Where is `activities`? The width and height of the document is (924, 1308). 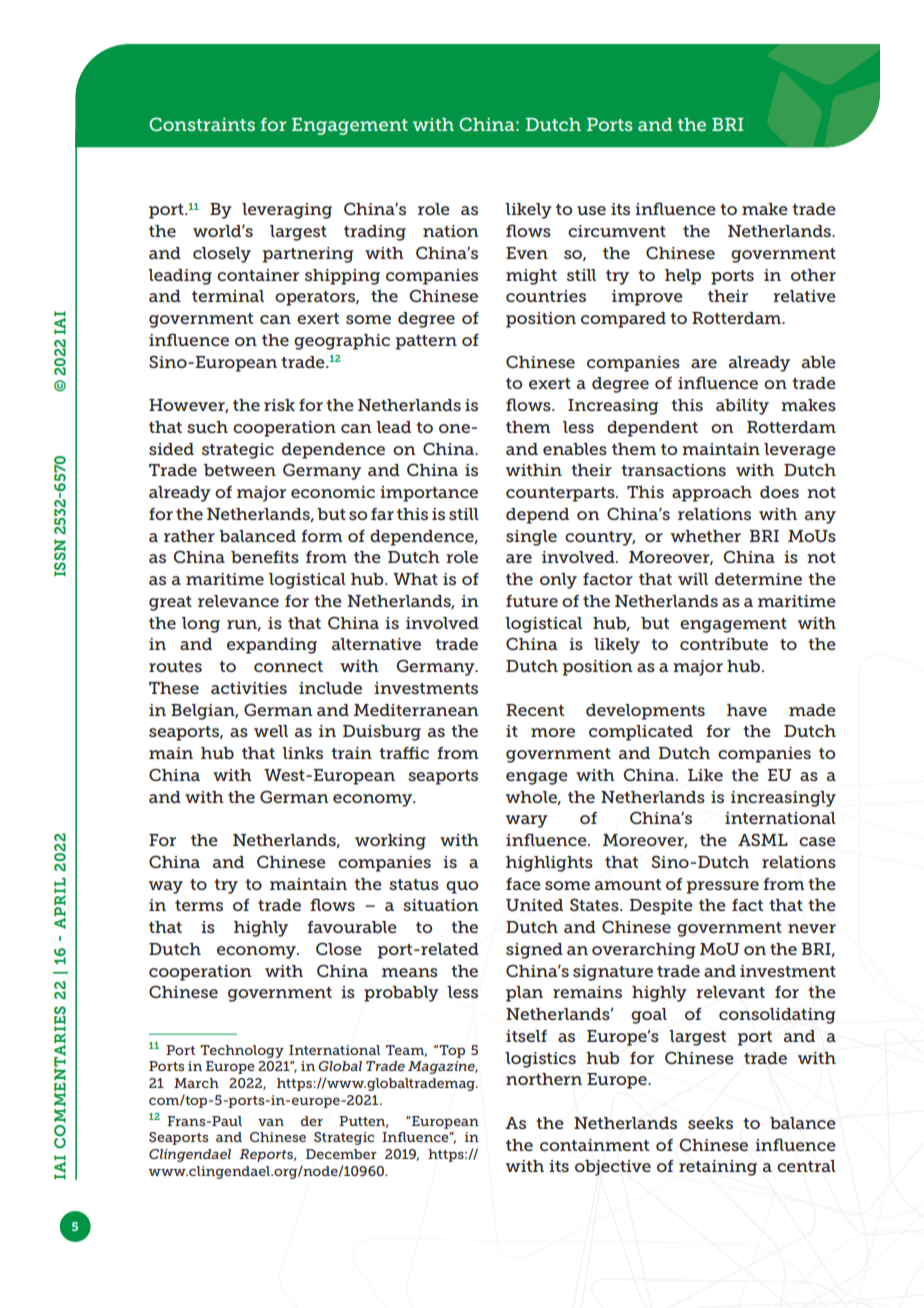
activities is located at coordinates (249, 688).
